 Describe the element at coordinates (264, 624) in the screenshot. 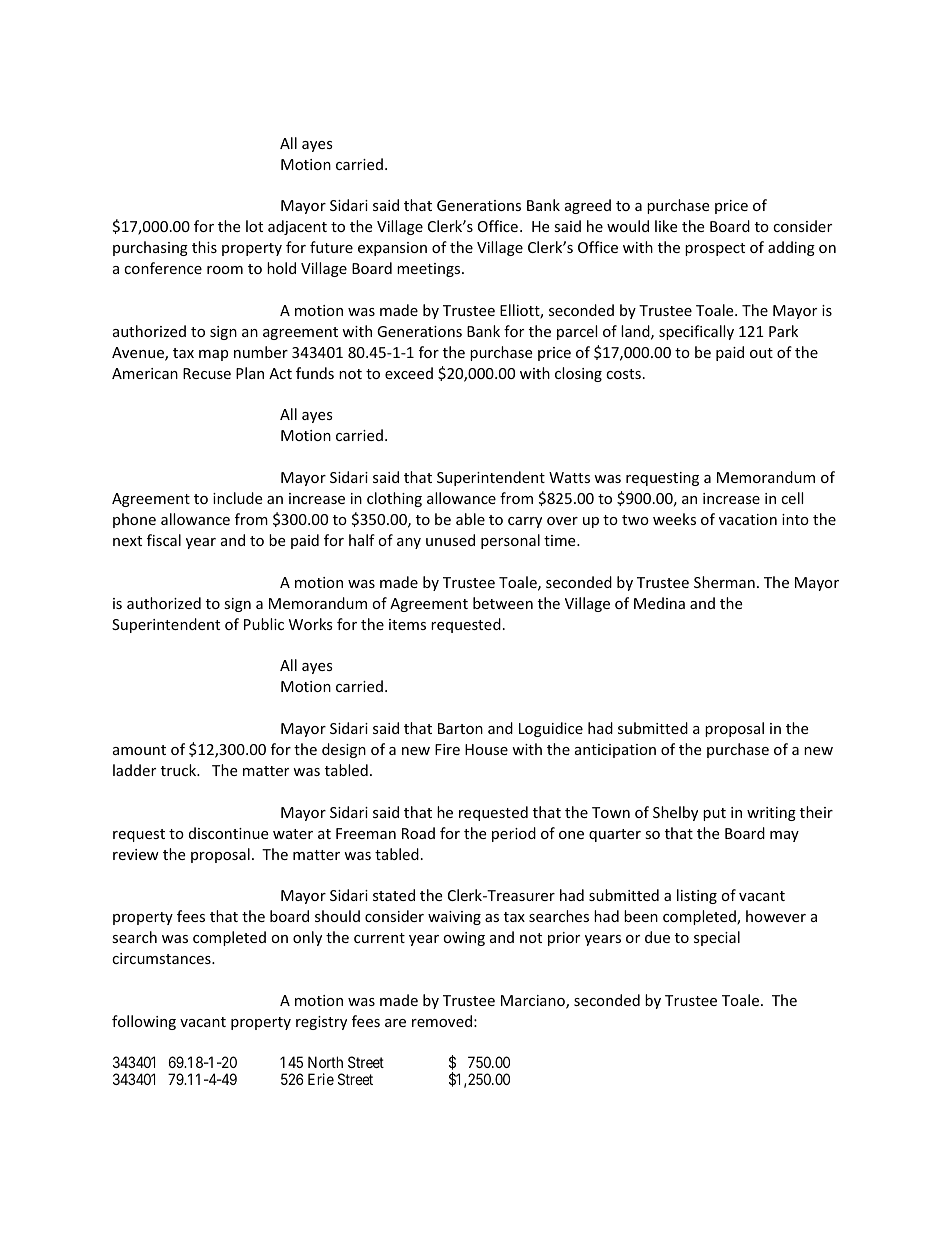

I see `Public` at that location.
